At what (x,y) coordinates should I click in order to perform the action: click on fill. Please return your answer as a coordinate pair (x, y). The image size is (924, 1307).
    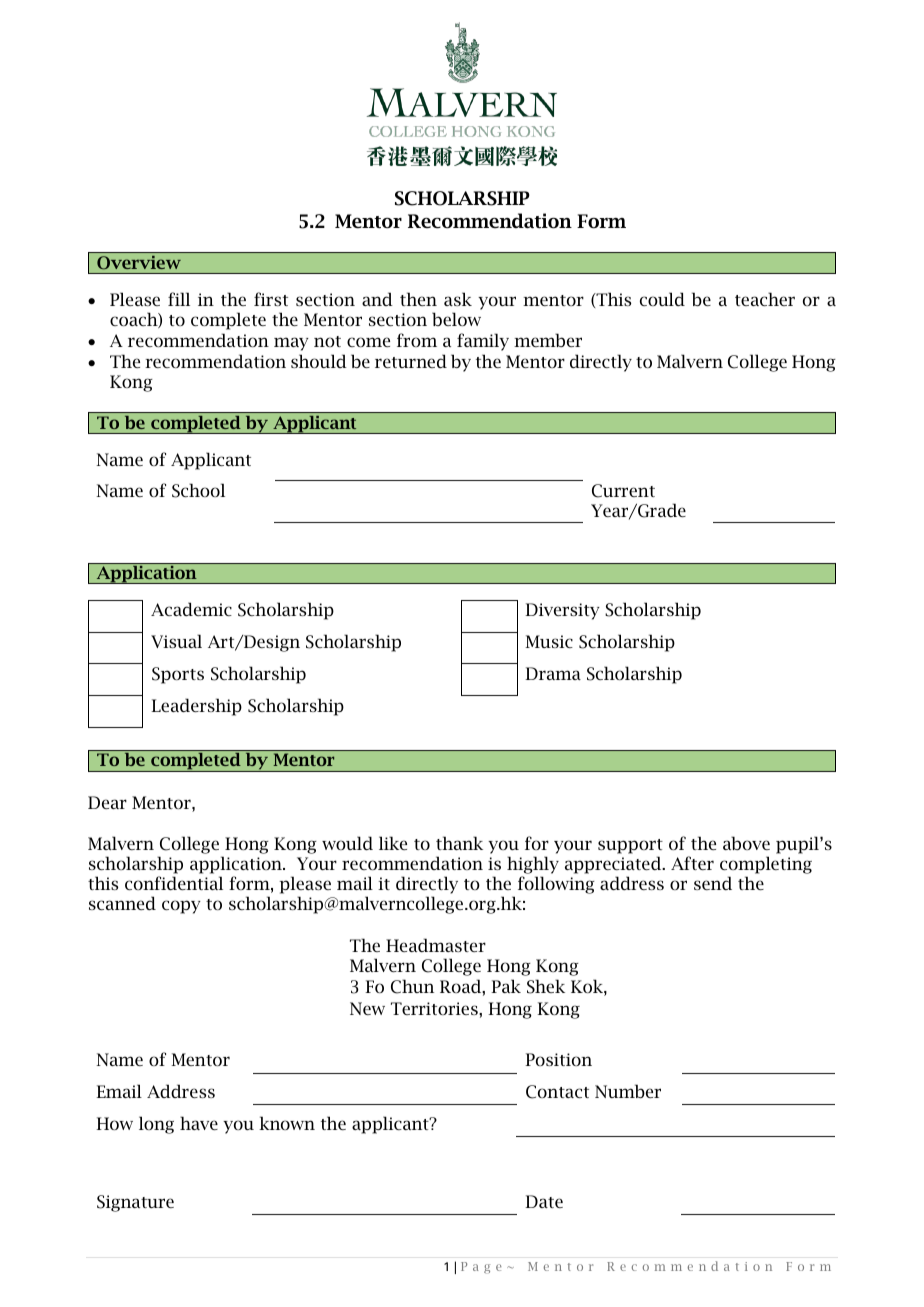
    Looking at the image, I should click on (179, 299).
